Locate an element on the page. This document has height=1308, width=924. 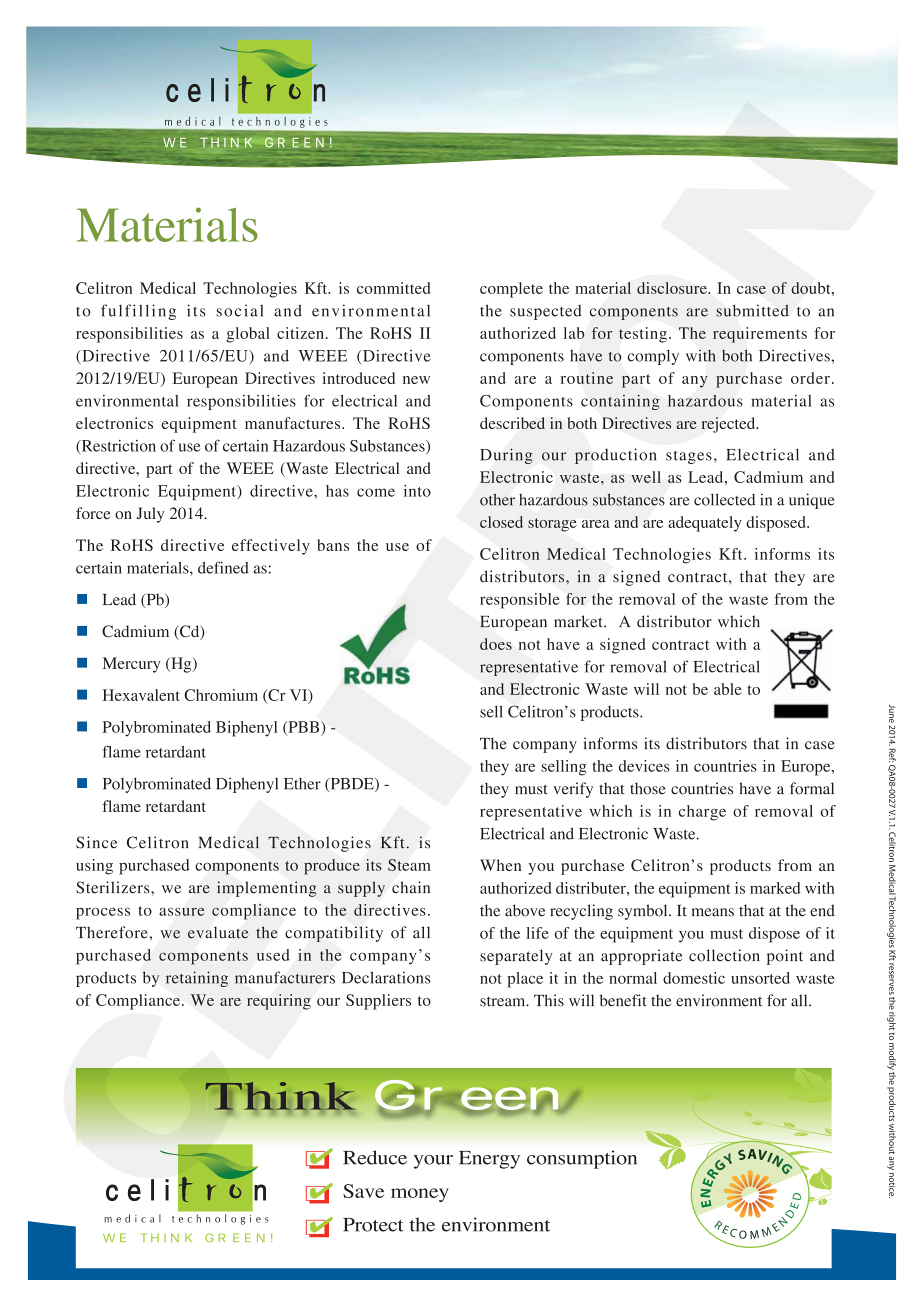
submitted is located at coordinates (752, 310).
